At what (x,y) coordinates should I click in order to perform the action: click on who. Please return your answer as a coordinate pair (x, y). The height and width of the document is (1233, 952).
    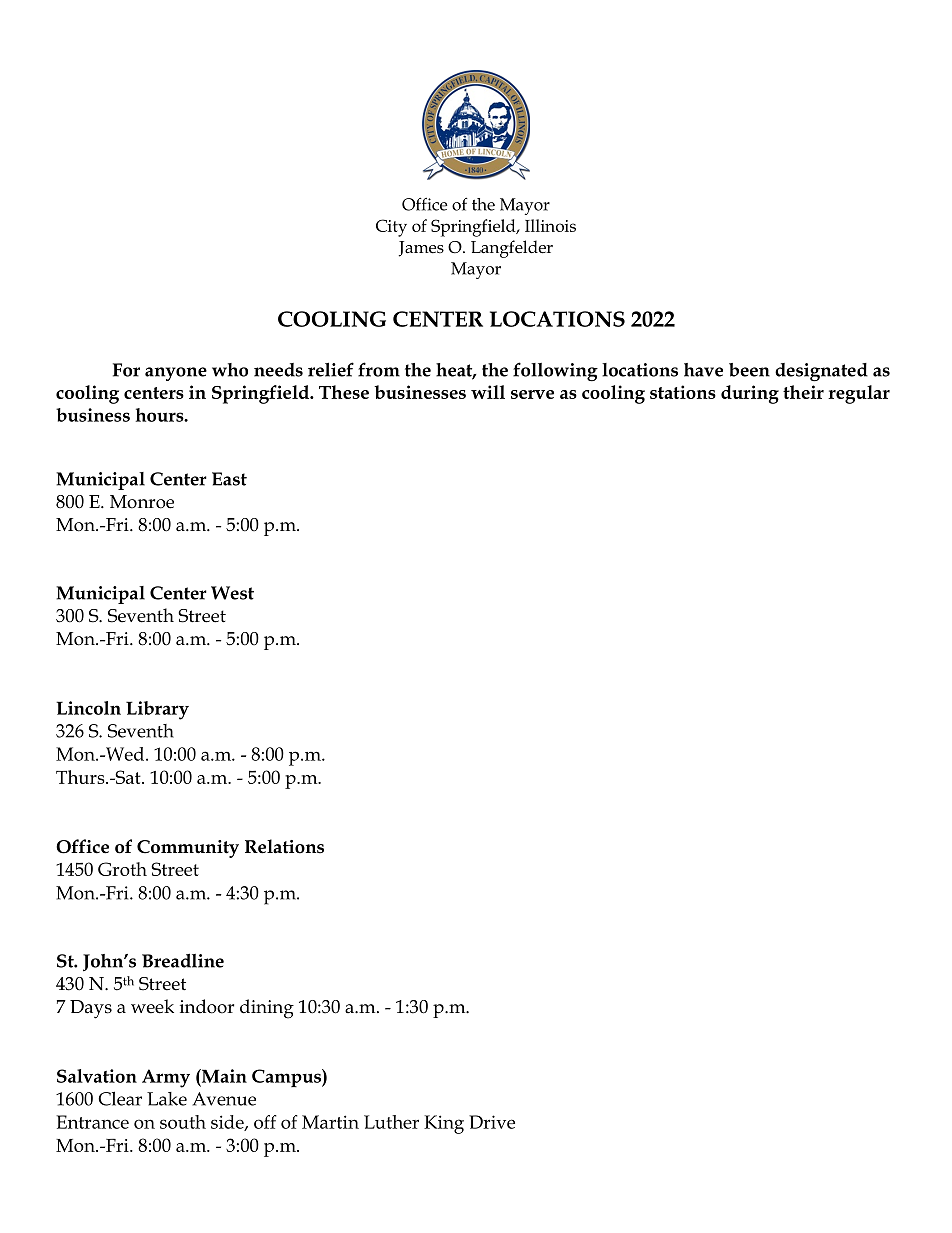
    Looking at the image, I should click on (230, 370).
